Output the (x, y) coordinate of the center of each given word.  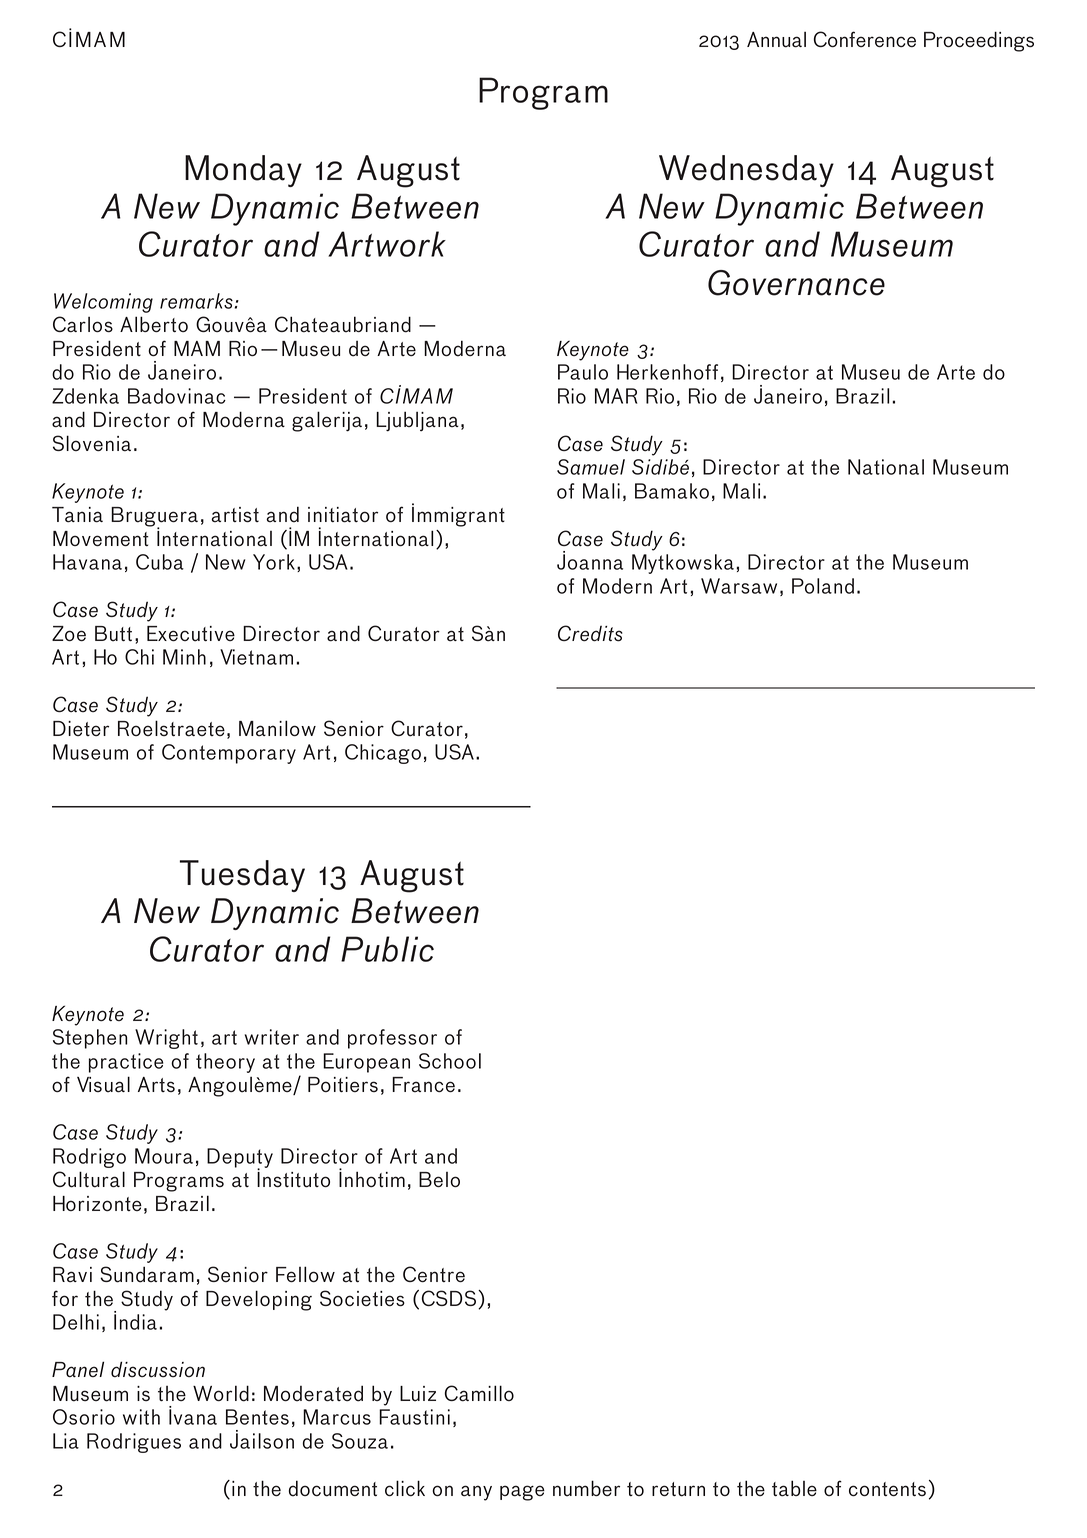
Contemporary (229, 754)
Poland (823, 586)
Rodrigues (134, 1443)
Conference (865, 39)
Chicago (383, 754)
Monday (243, 171)
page (522, 1493)
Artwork (387, 244)
